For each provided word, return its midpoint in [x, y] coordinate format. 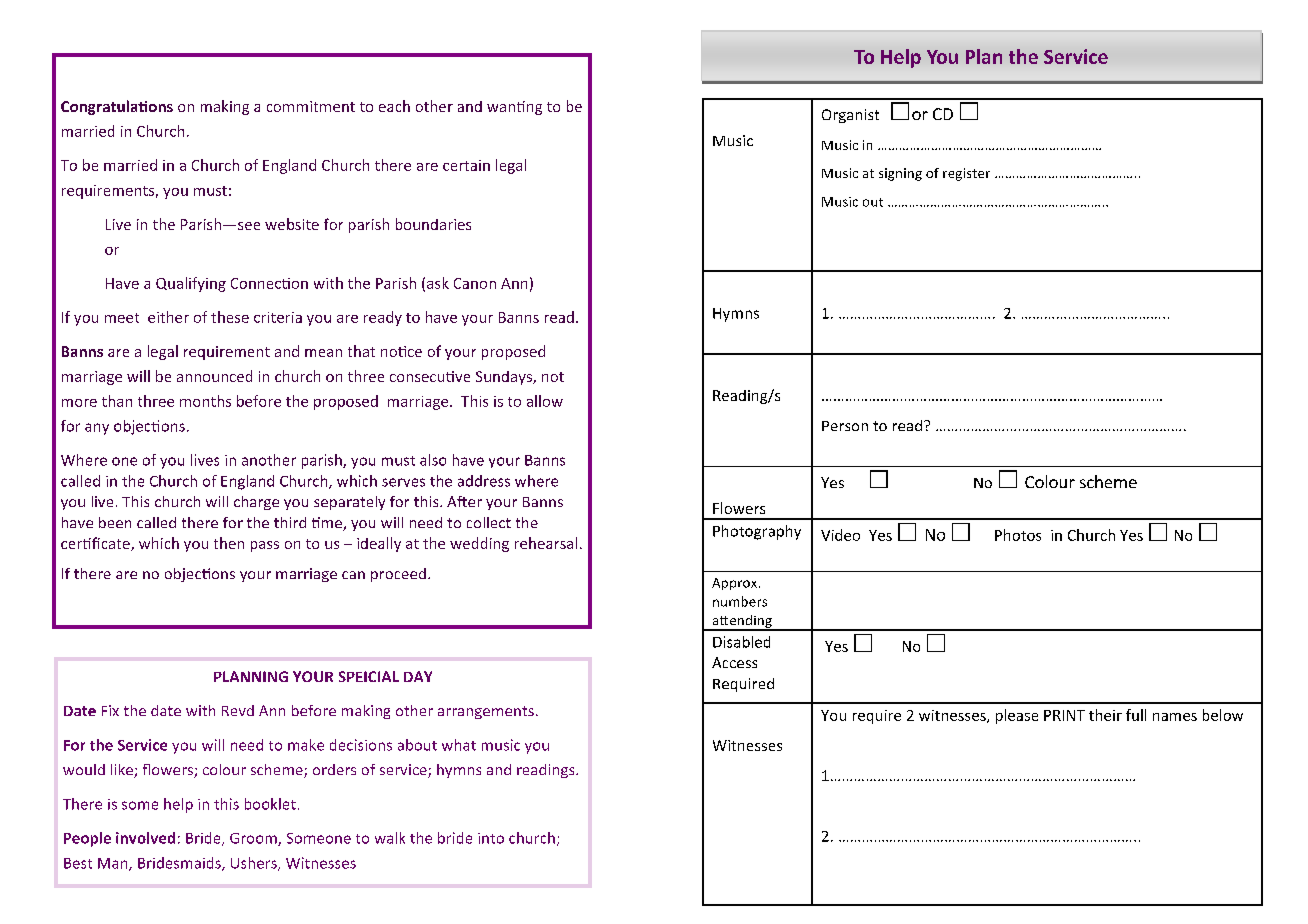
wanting [514, 108]
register [966, 174]
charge [256, 503]
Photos [1018, 535]
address [484, 481]
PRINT [1064, 715]
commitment [311, 106]
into [491, 838]
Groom [254, 839]
